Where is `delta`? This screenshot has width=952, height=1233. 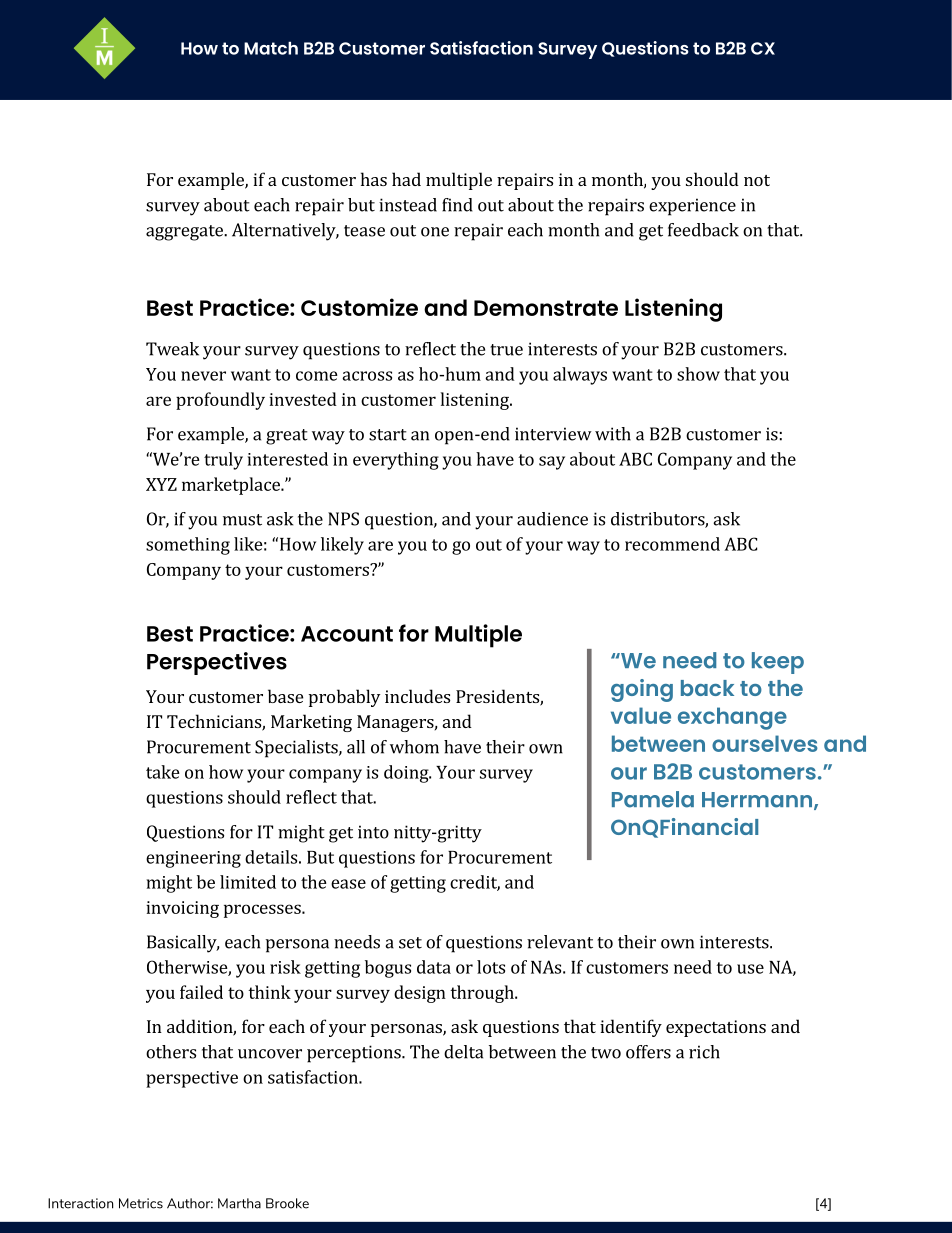 delta is located at coordinates (463, 1052).
